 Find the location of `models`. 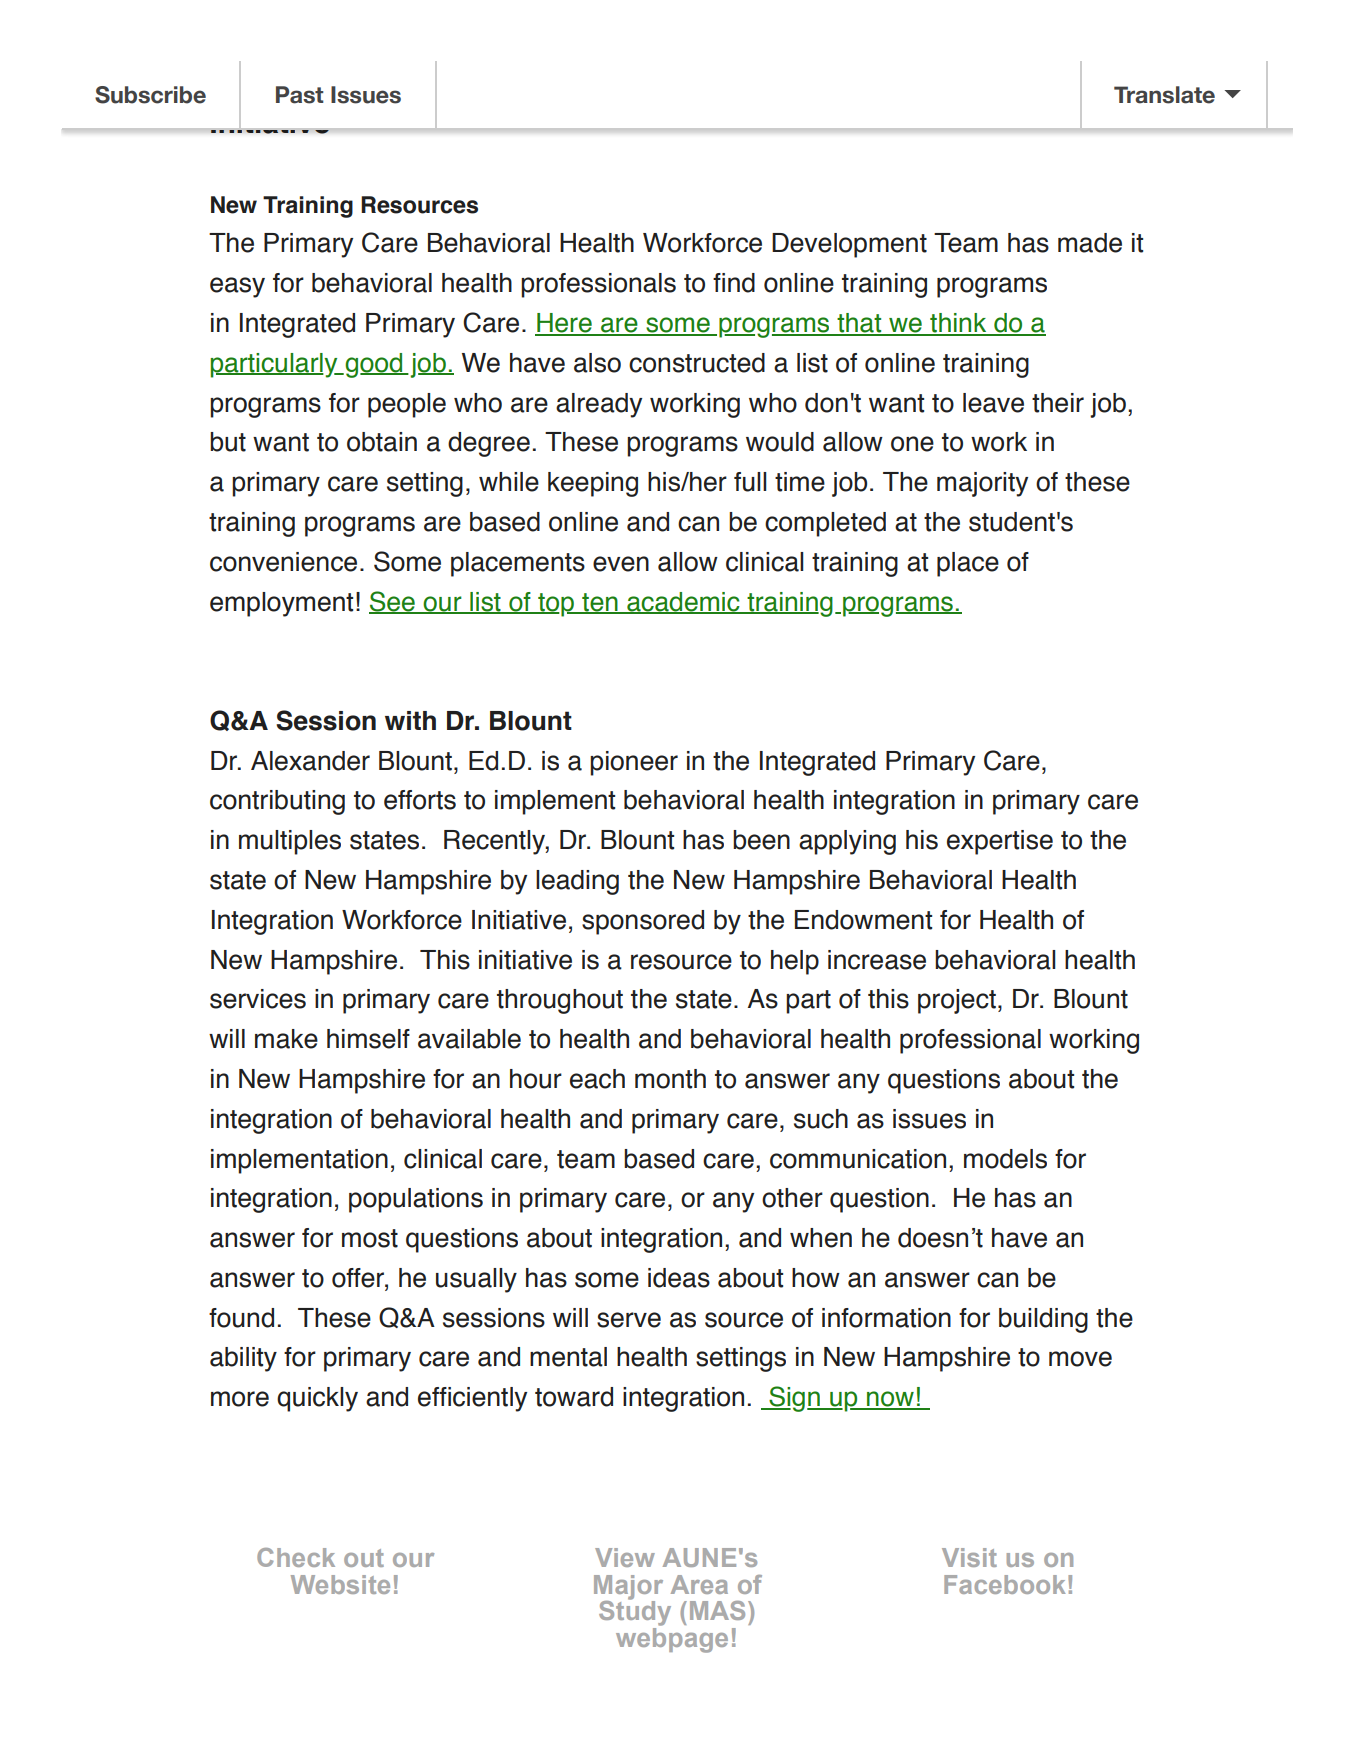

models is located at coordinates (1005, 1159).
